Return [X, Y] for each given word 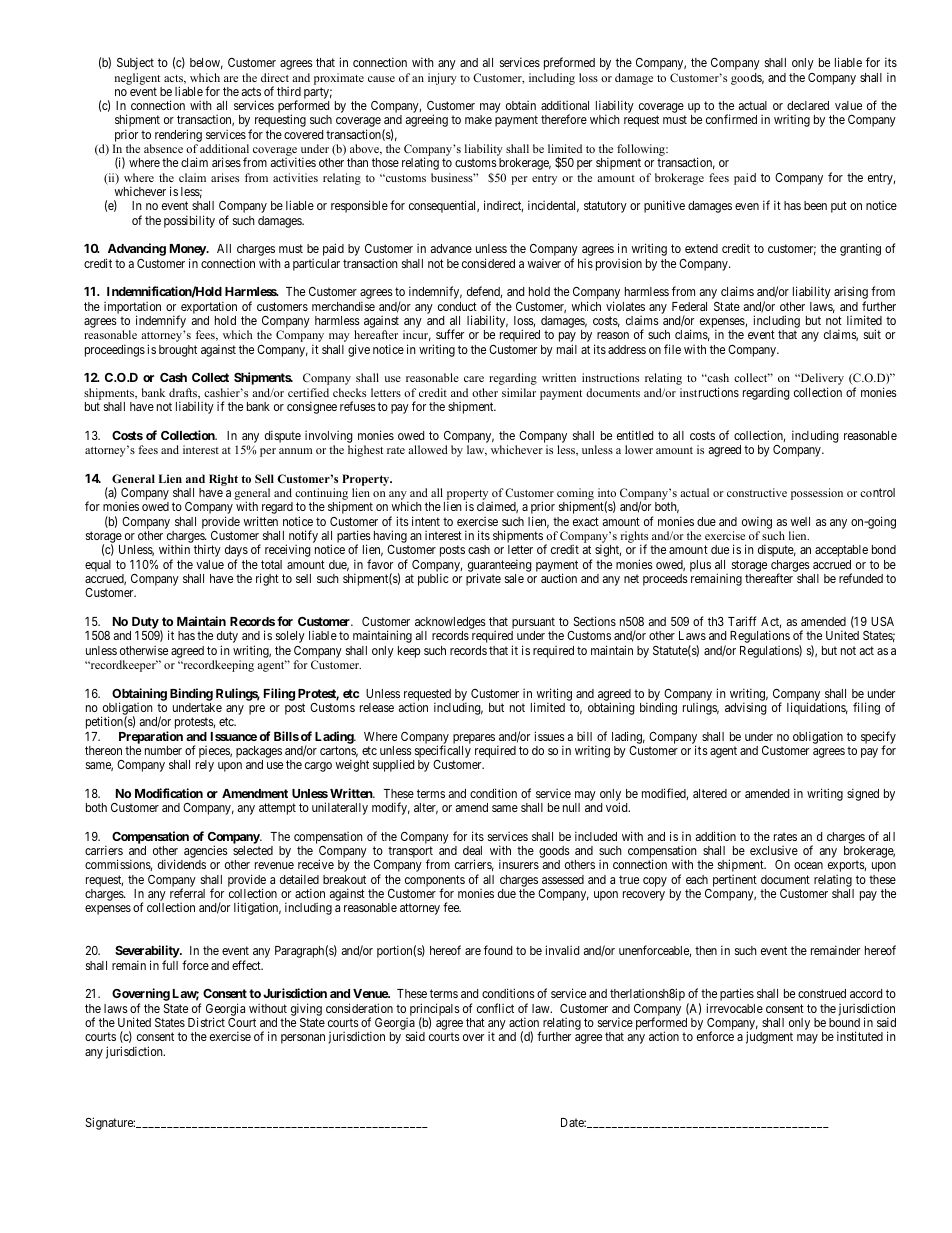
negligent [137, 79]
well [800, 521]
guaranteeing [500, 566]
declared [808, 105]
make [478, 119]
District [206, 1022]
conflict [495, 1008]
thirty [207, 550]
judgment [769, 1037]
